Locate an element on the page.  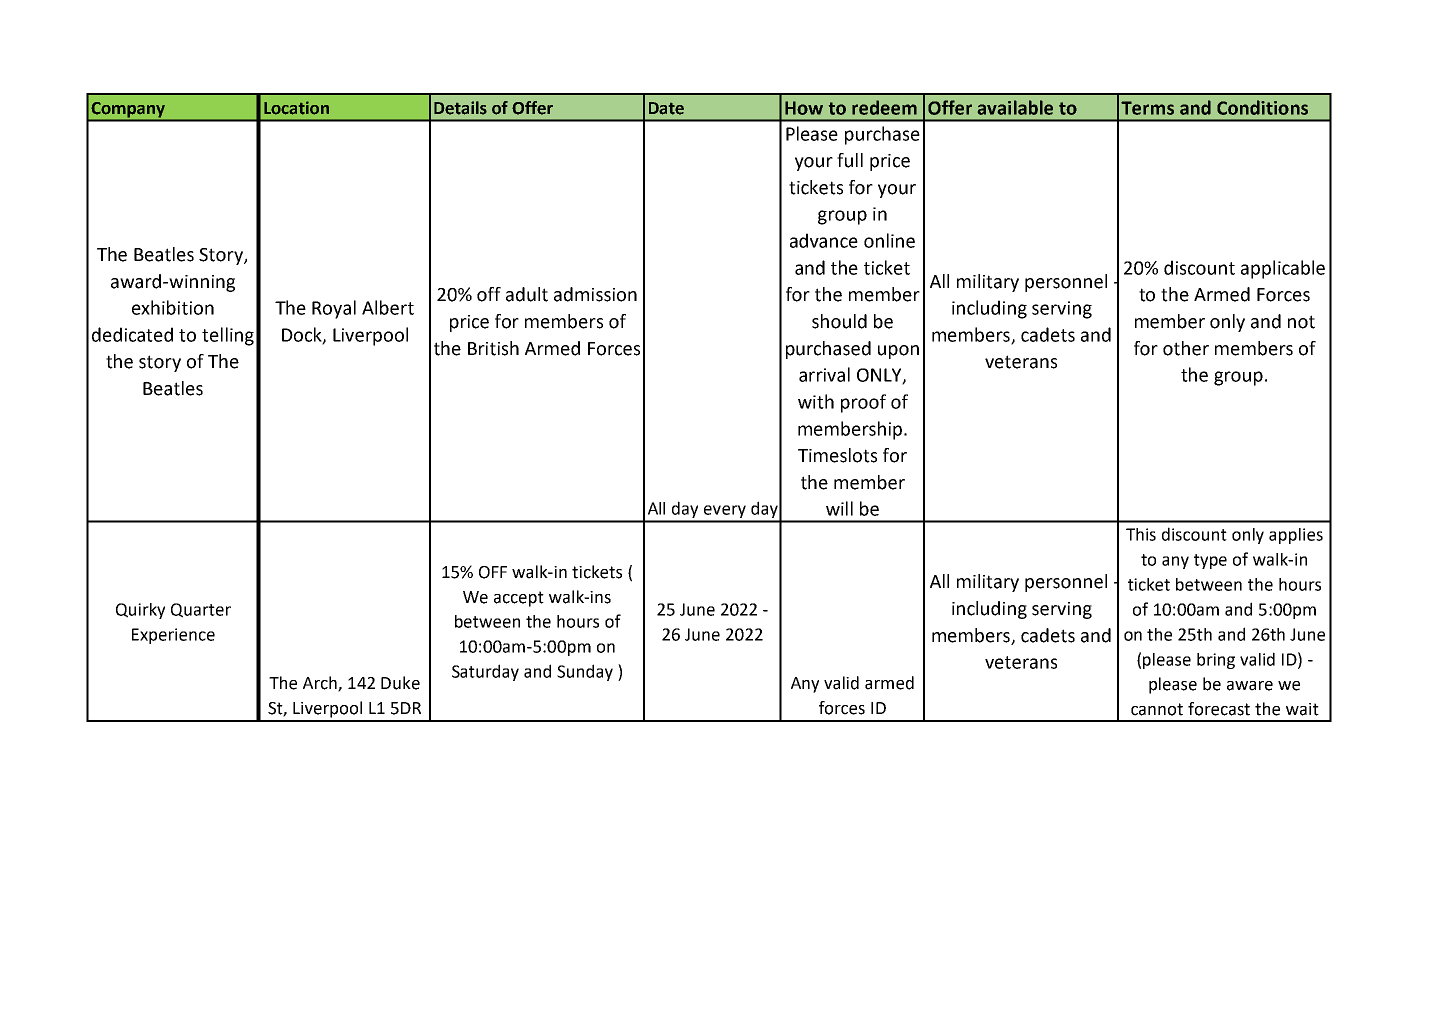
Date is located at coordinates (666, 108).
